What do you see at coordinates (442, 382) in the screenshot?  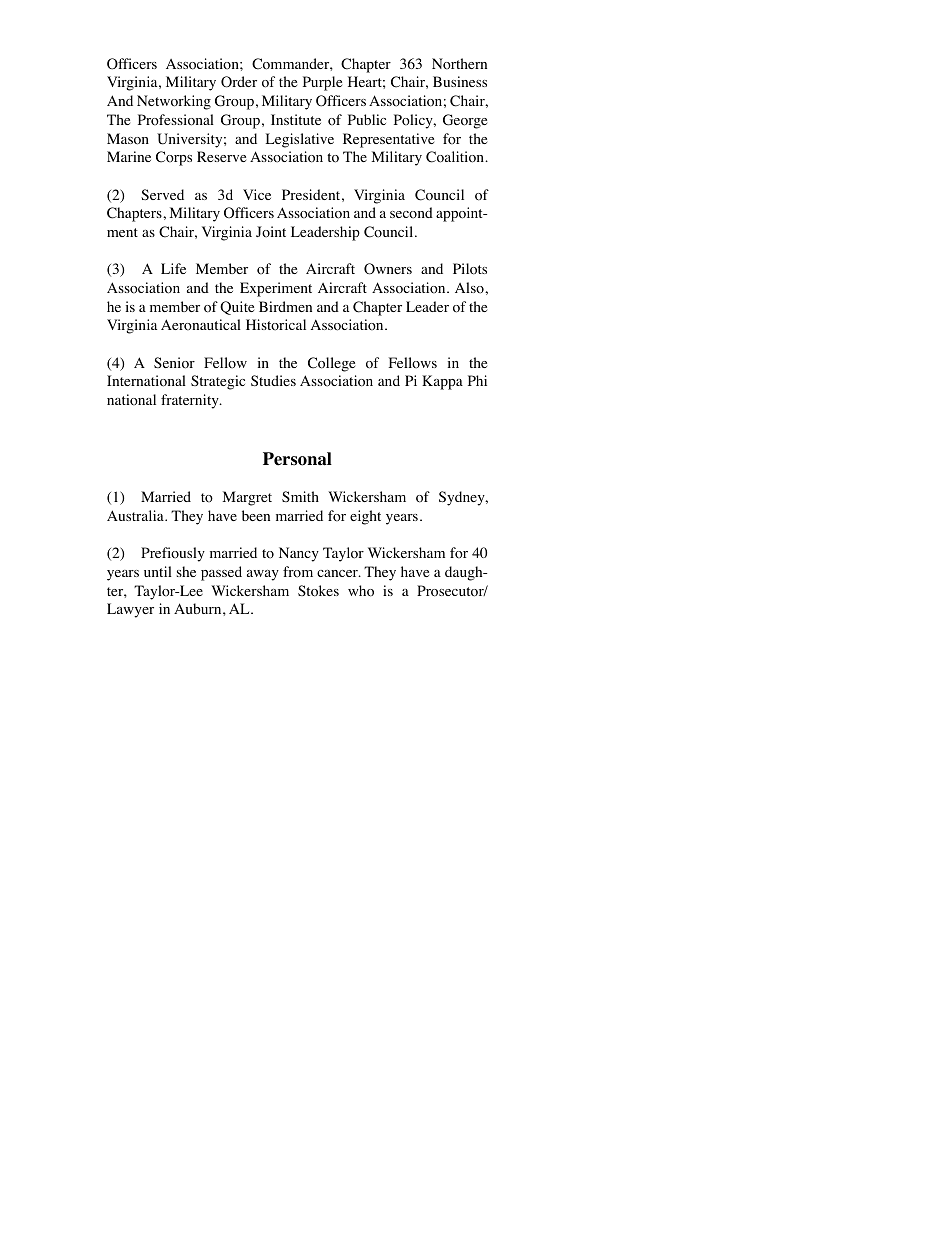 I see `Kappa` at bounding box center [442, 382].
